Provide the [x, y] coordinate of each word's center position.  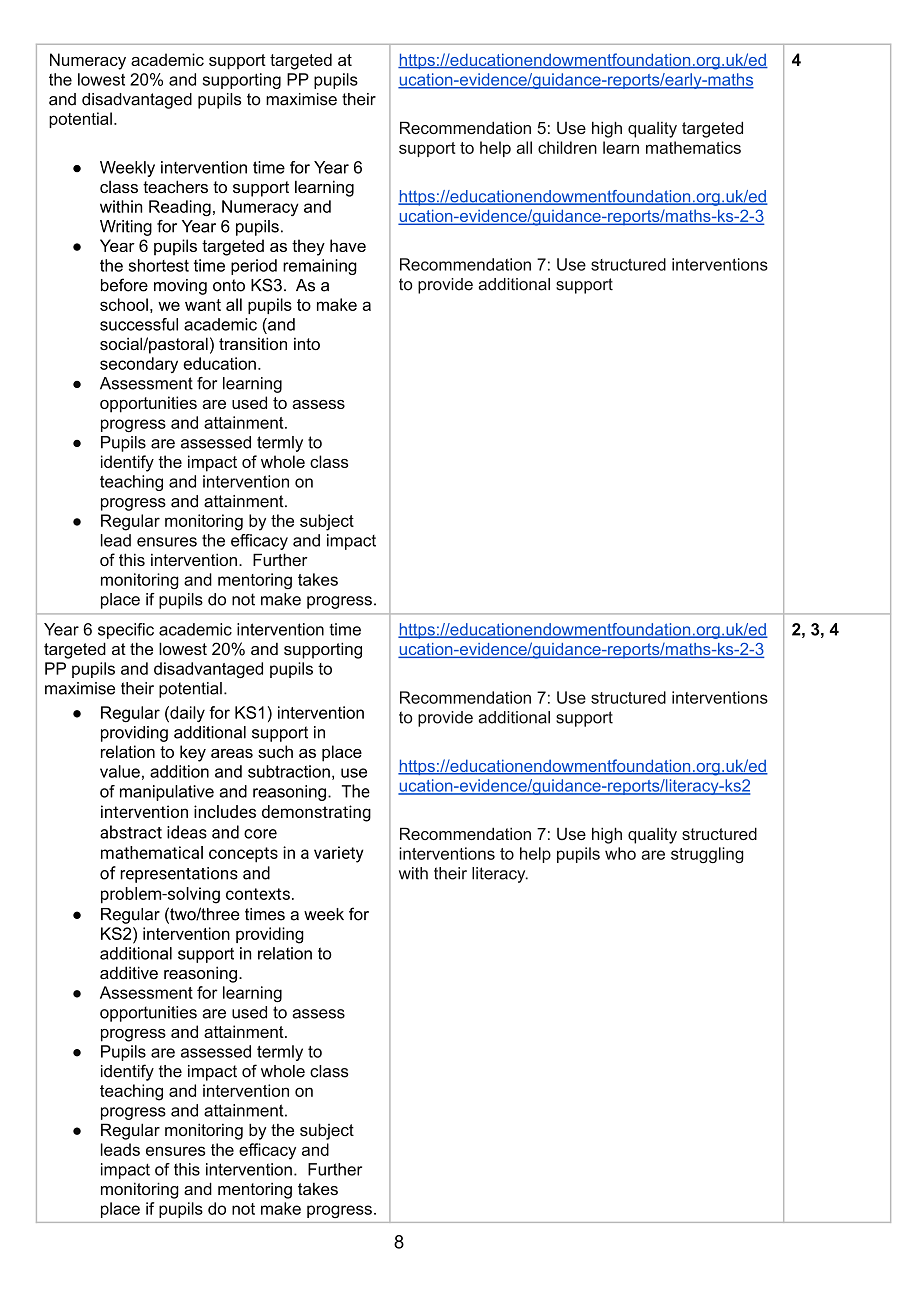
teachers [175, 186]
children [567, 147]
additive [129, 972]
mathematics [693, 147]
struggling [707, 855]
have [348, 245]
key [193, 753]
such [275, 751]
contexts [258, 894]
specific [126, 631]
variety [339, 854]
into [307, 343]
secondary [139, 365]
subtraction [289, 771]
